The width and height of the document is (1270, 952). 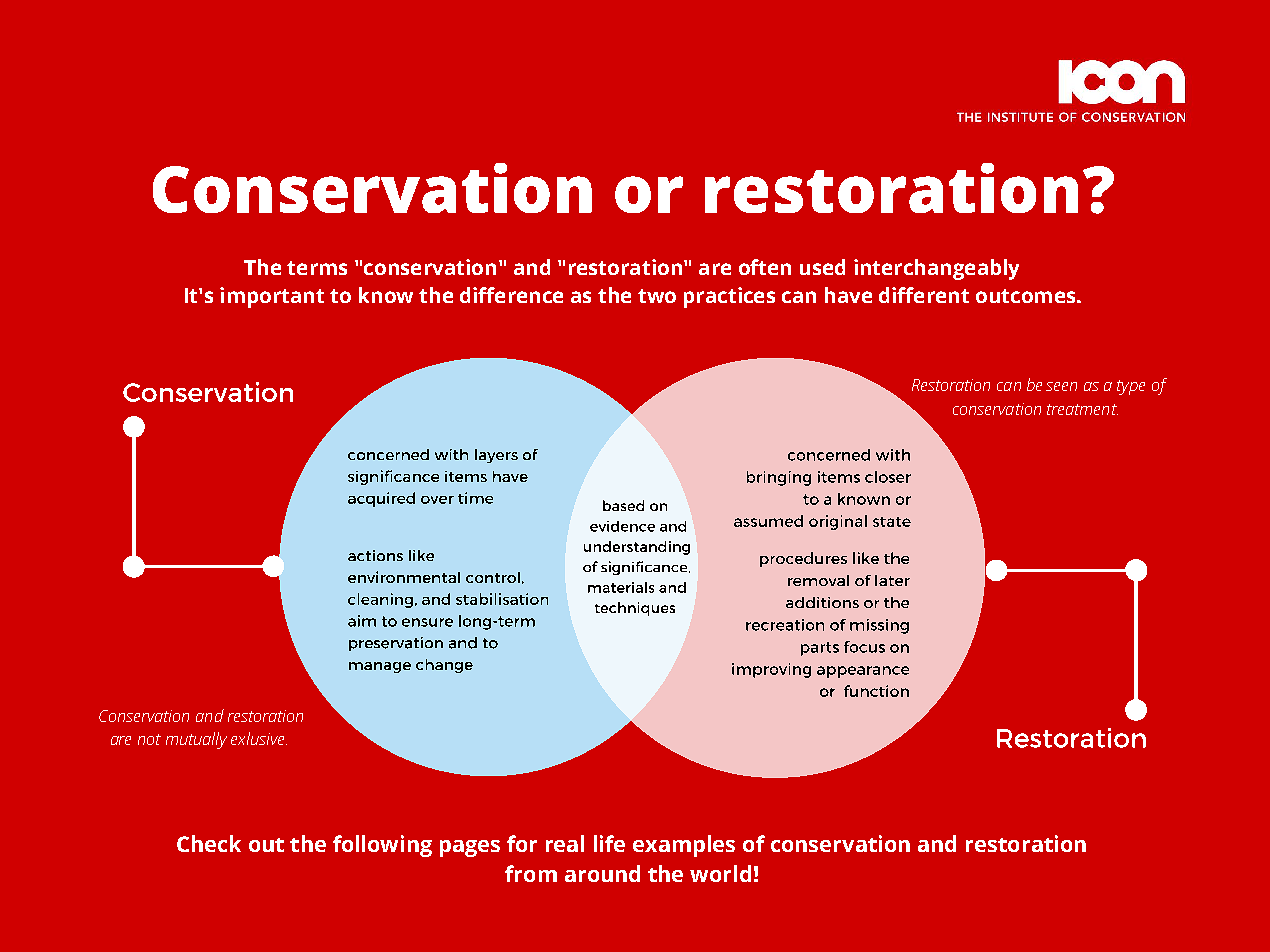 I want to click on later, so click(x=892, y=580).
